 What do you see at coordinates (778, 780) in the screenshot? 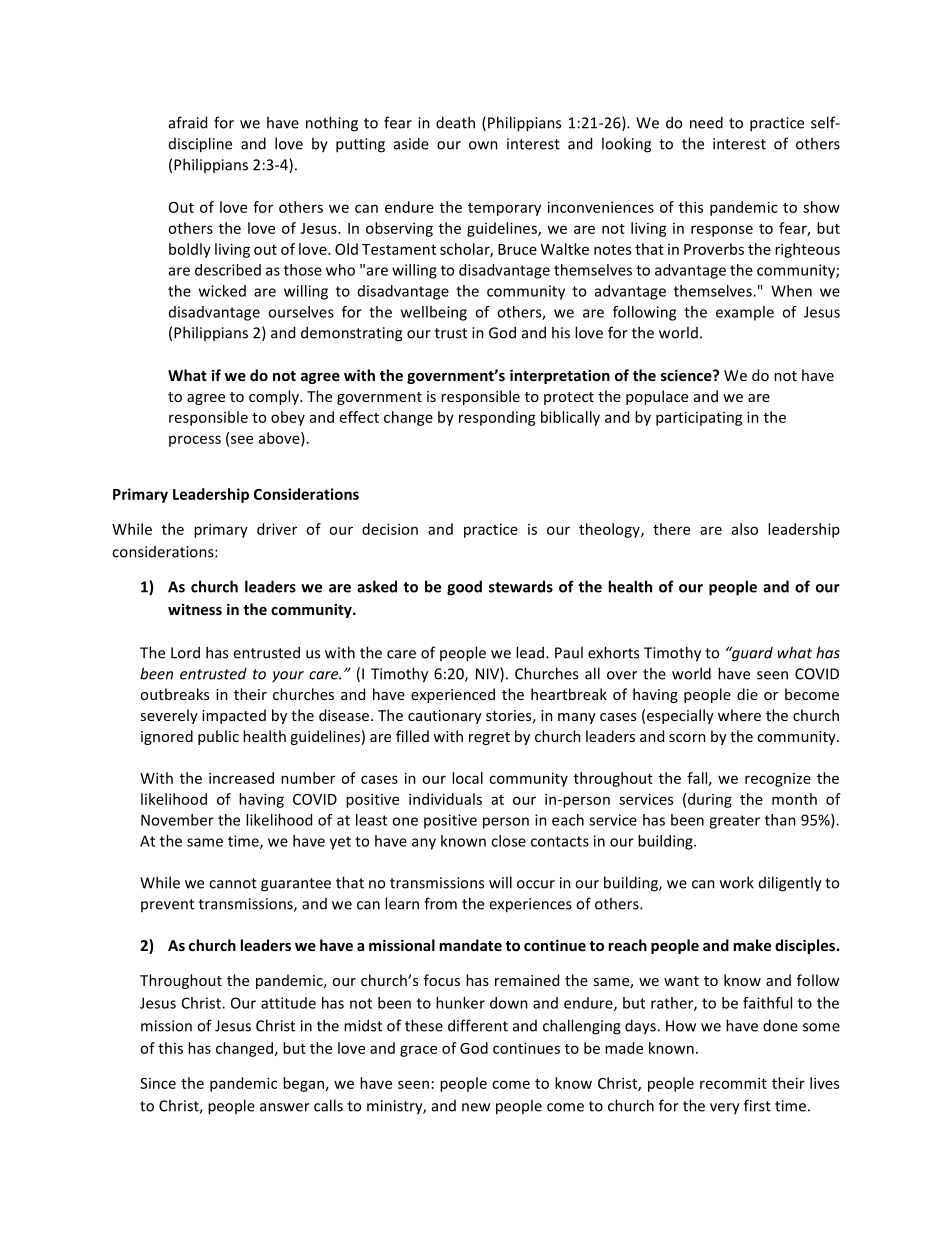
I see `recognize` at bounding box center [778, 780].
